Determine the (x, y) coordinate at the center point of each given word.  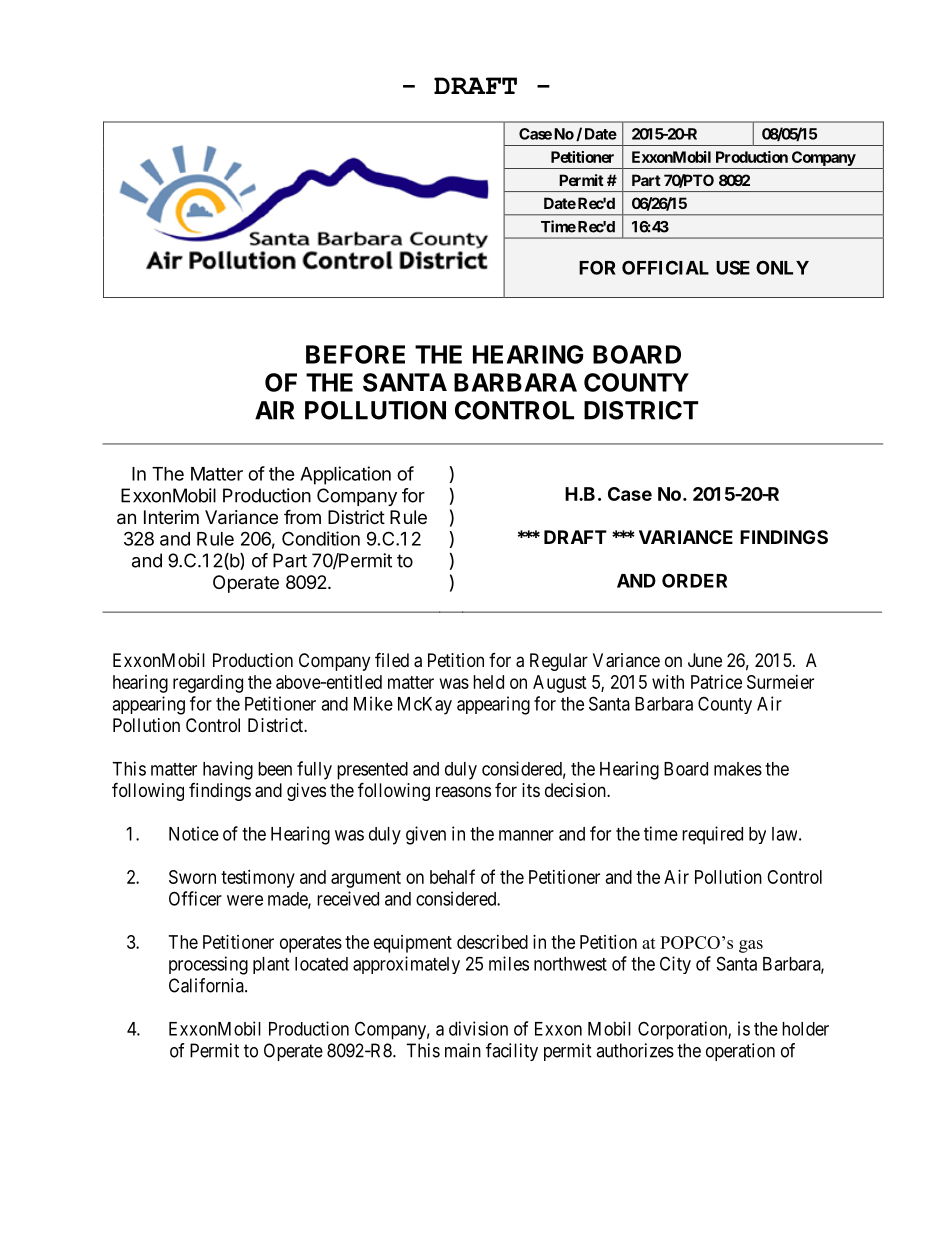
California (207, 985)
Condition (321, 538)
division (478, 1028)
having (228, 770)
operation (740, 1052)
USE (733, 267)
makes (738, 769)
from (302, 516)
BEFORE (355, 354)
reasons (463, 791)
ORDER (694, 580)
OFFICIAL (665, 267)
